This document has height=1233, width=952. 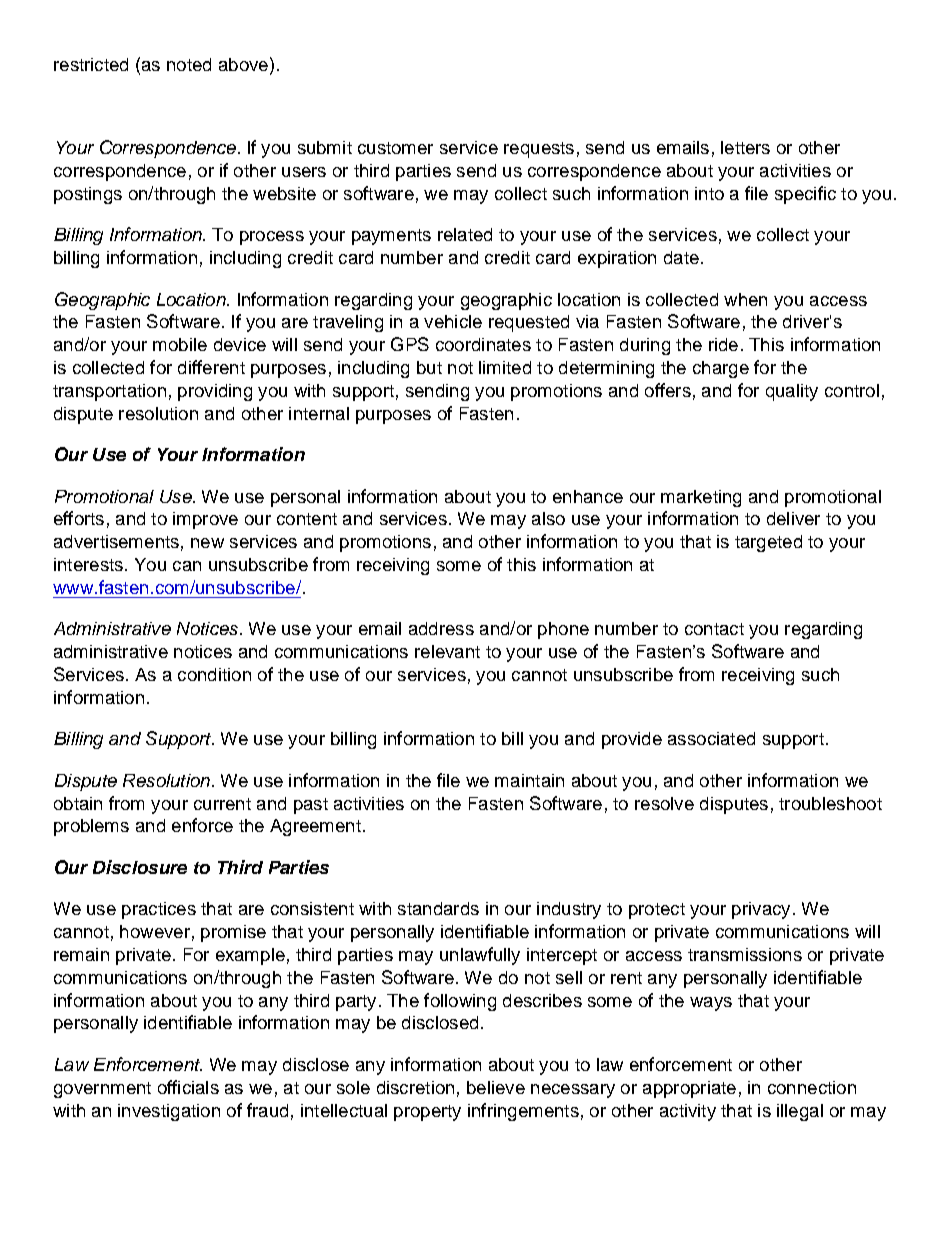 What do you see at coordinates (189, 64) in the document?
I see `noted` at bounding box center [189, 64].
